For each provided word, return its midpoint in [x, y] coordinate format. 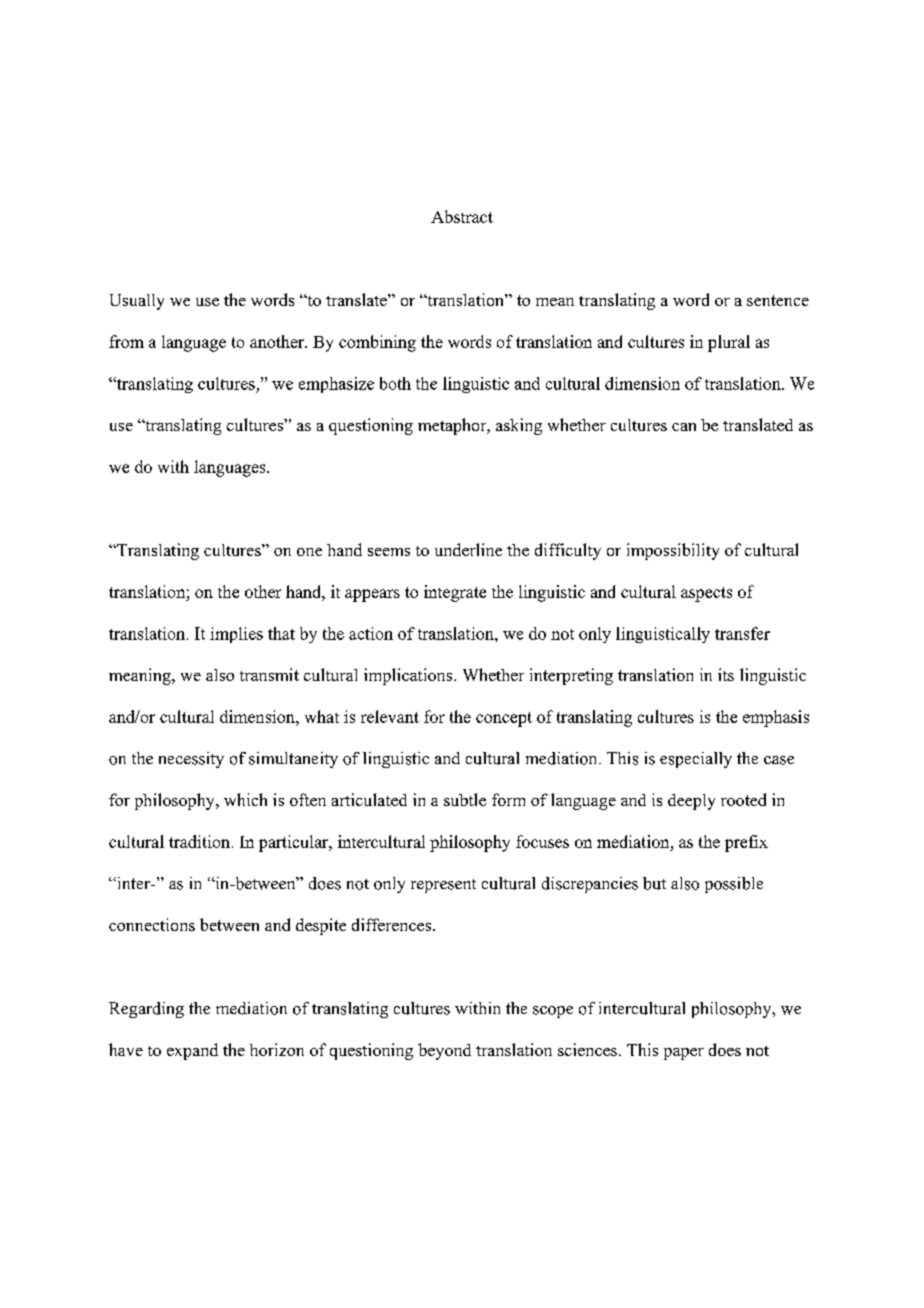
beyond [444, 1051]
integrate [455, 593]
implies [236, 635]
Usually [137, 302]
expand [192, 1051]
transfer [742, 633]
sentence [778, 300]
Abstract [462, 216]
